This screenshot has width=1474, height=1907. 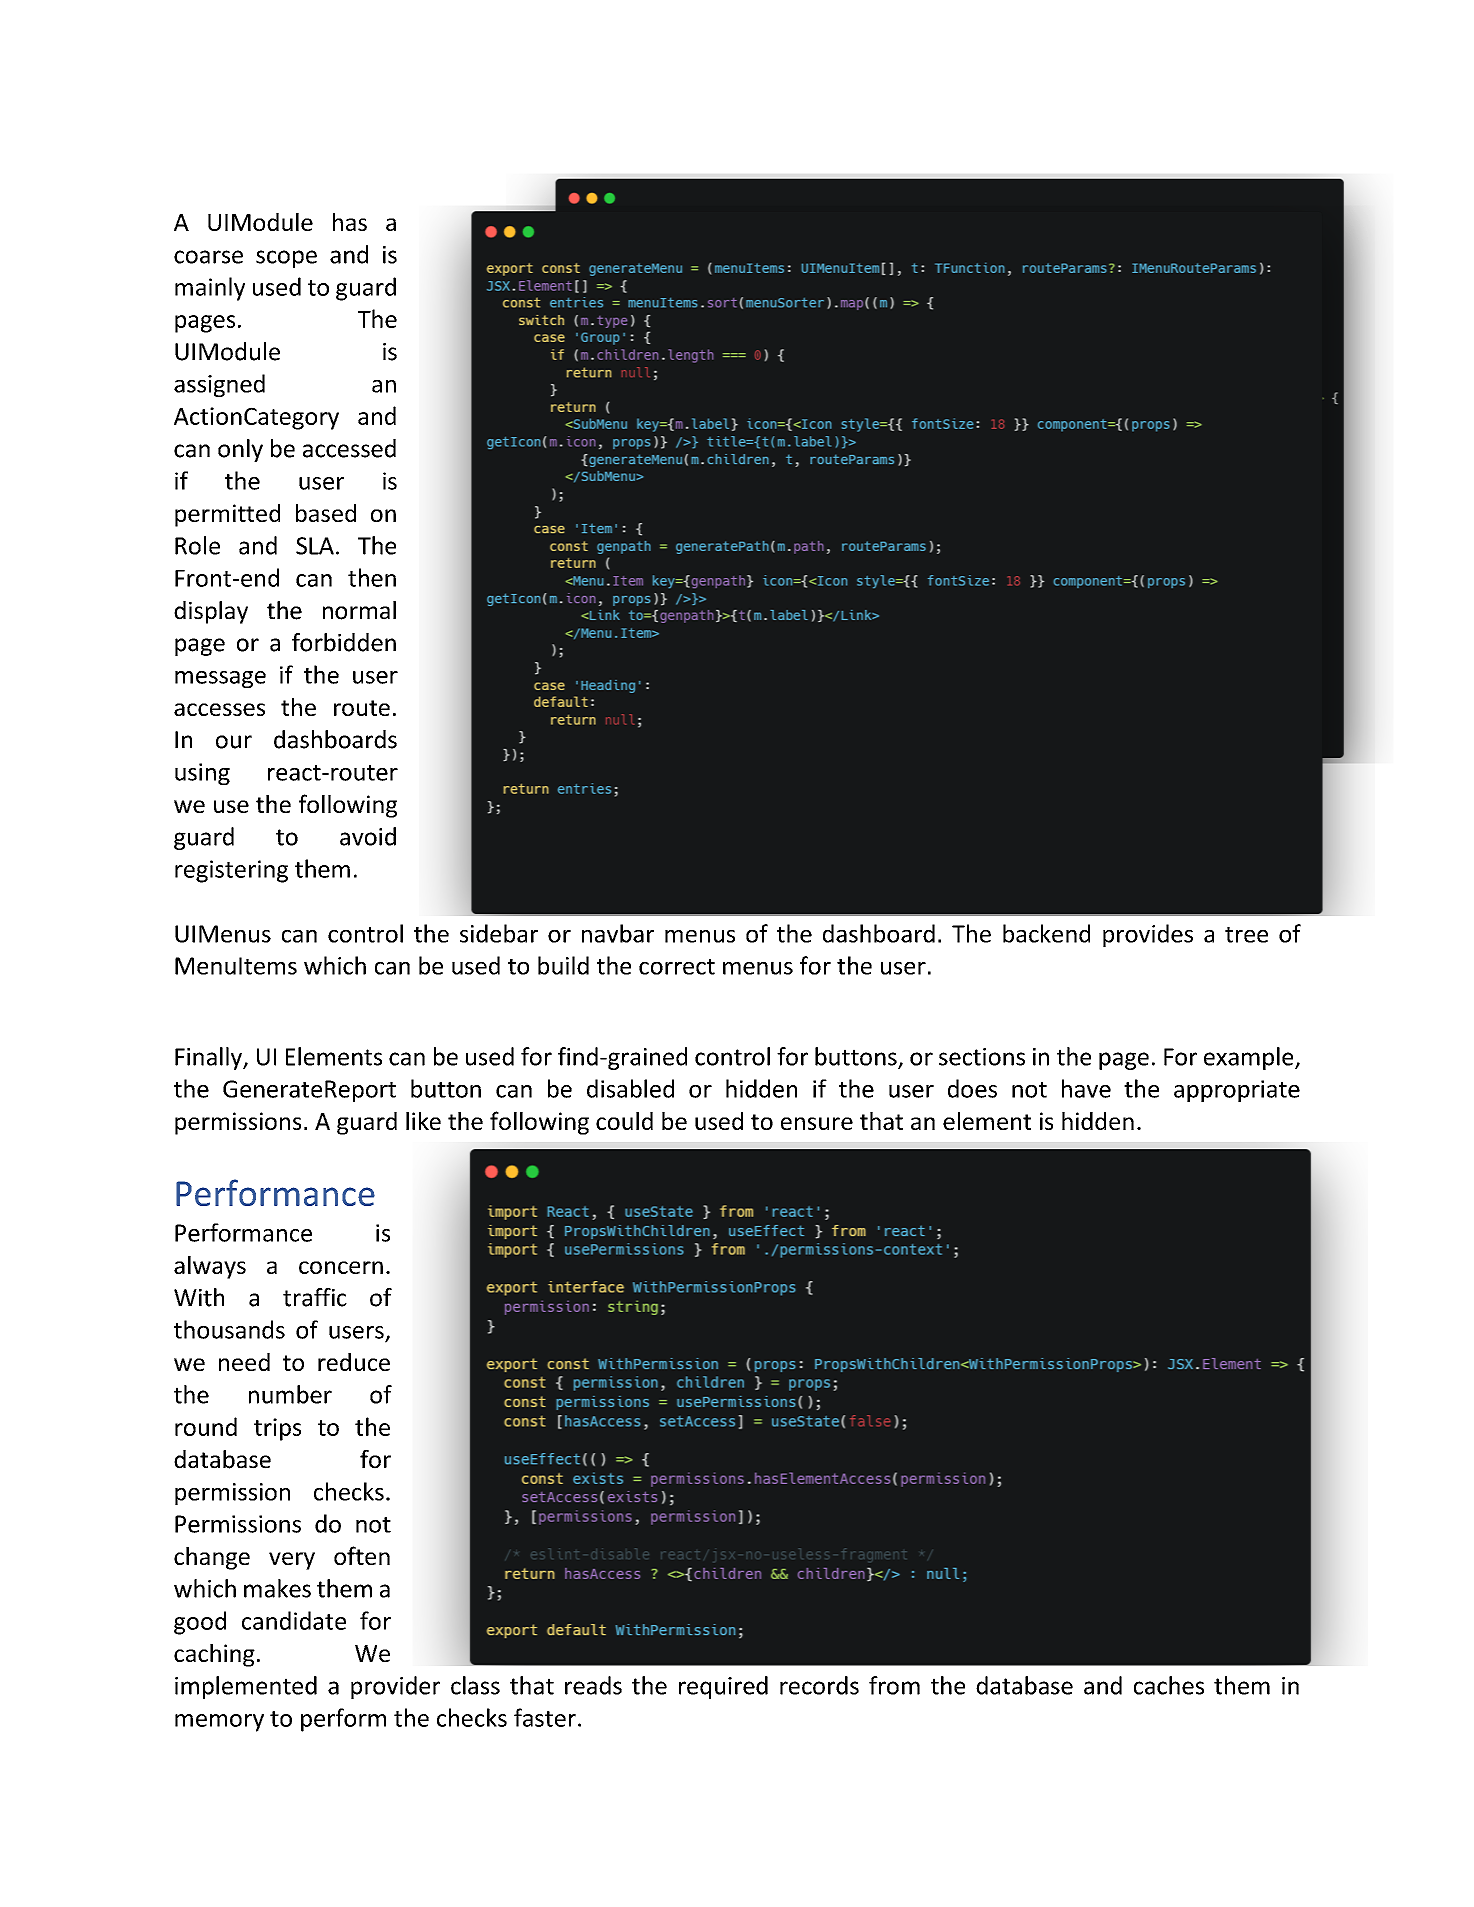 I want to click on navbar, so click(x=618, y=933).
